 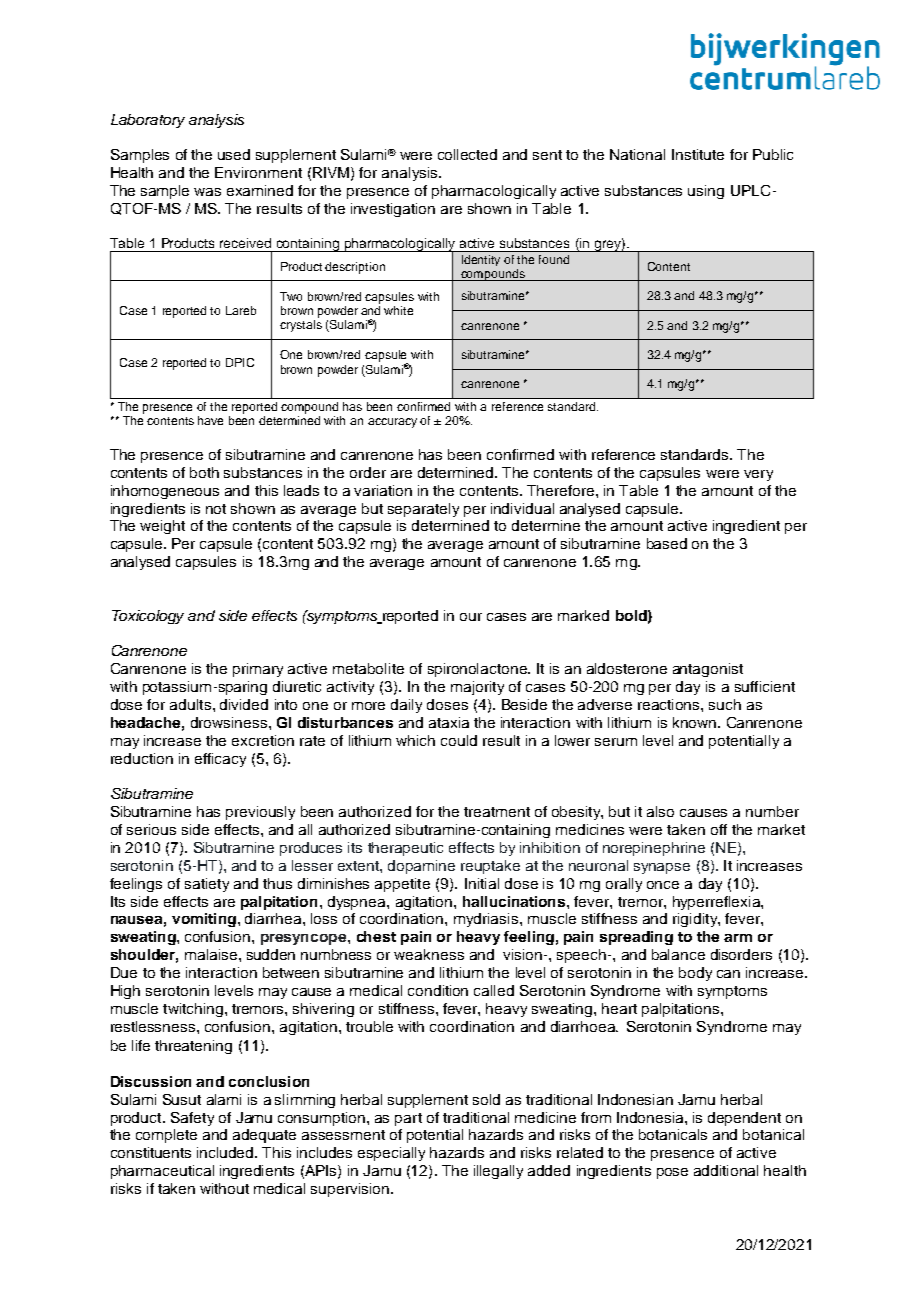 I want to click on once, so click(x=663, y=885).
